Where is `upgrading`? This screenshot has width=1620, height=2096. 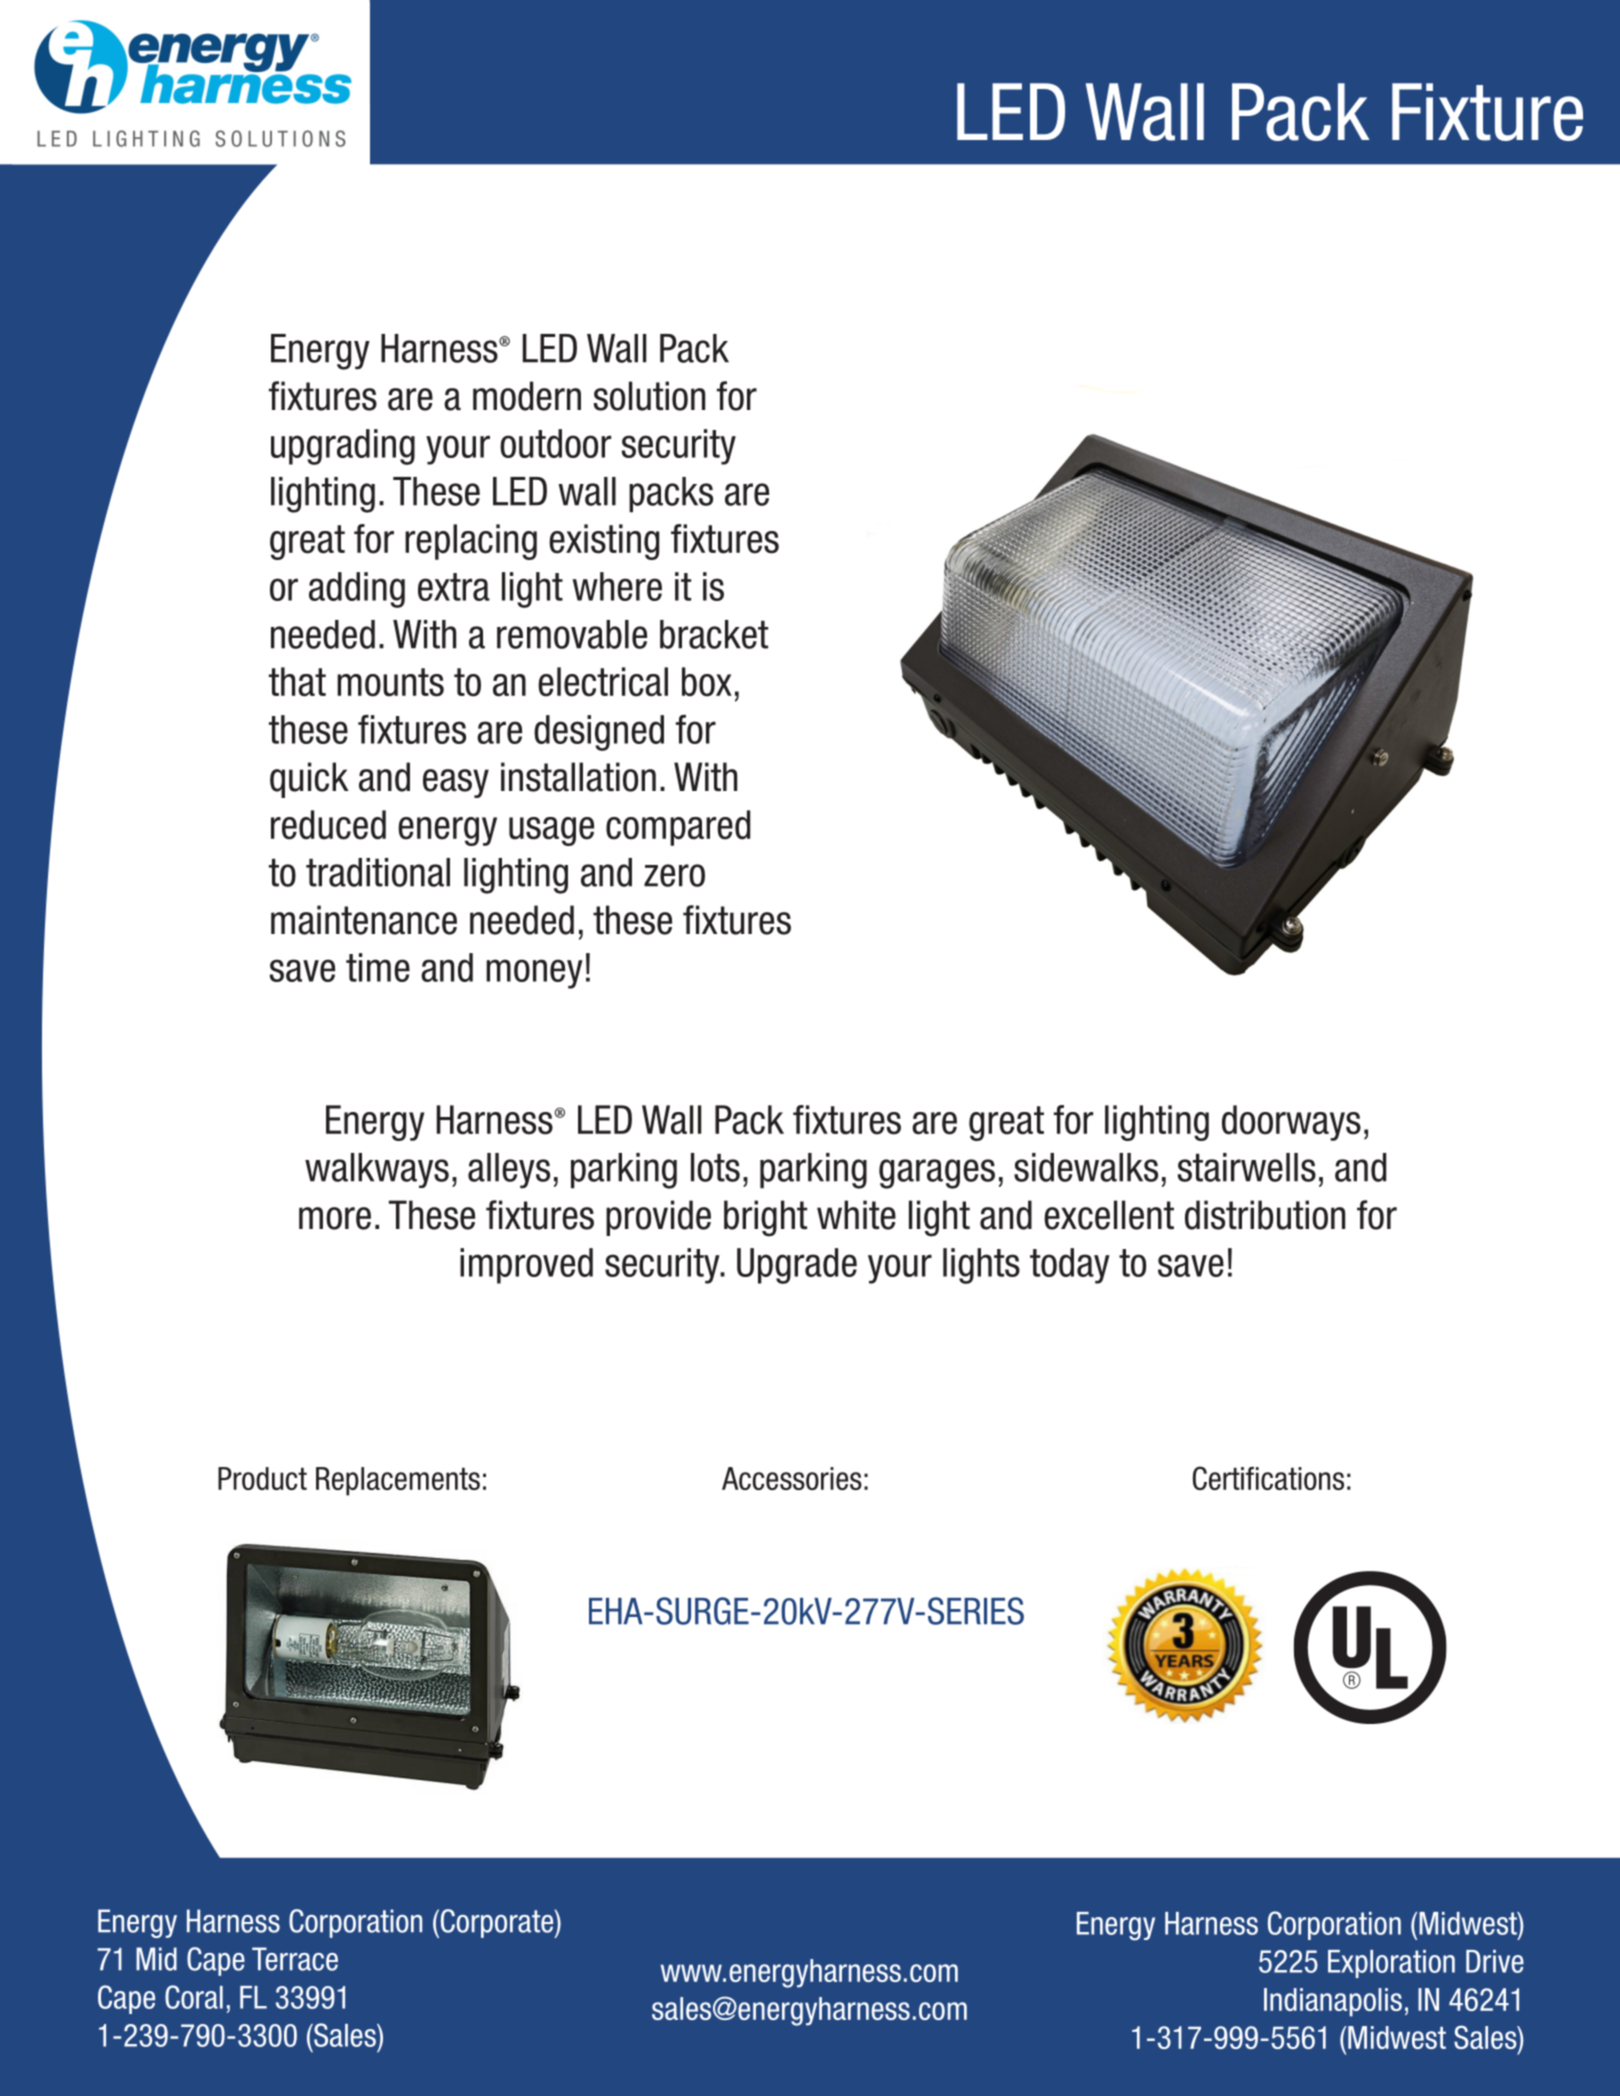
upgrading is located at coordinates (343, 447).
